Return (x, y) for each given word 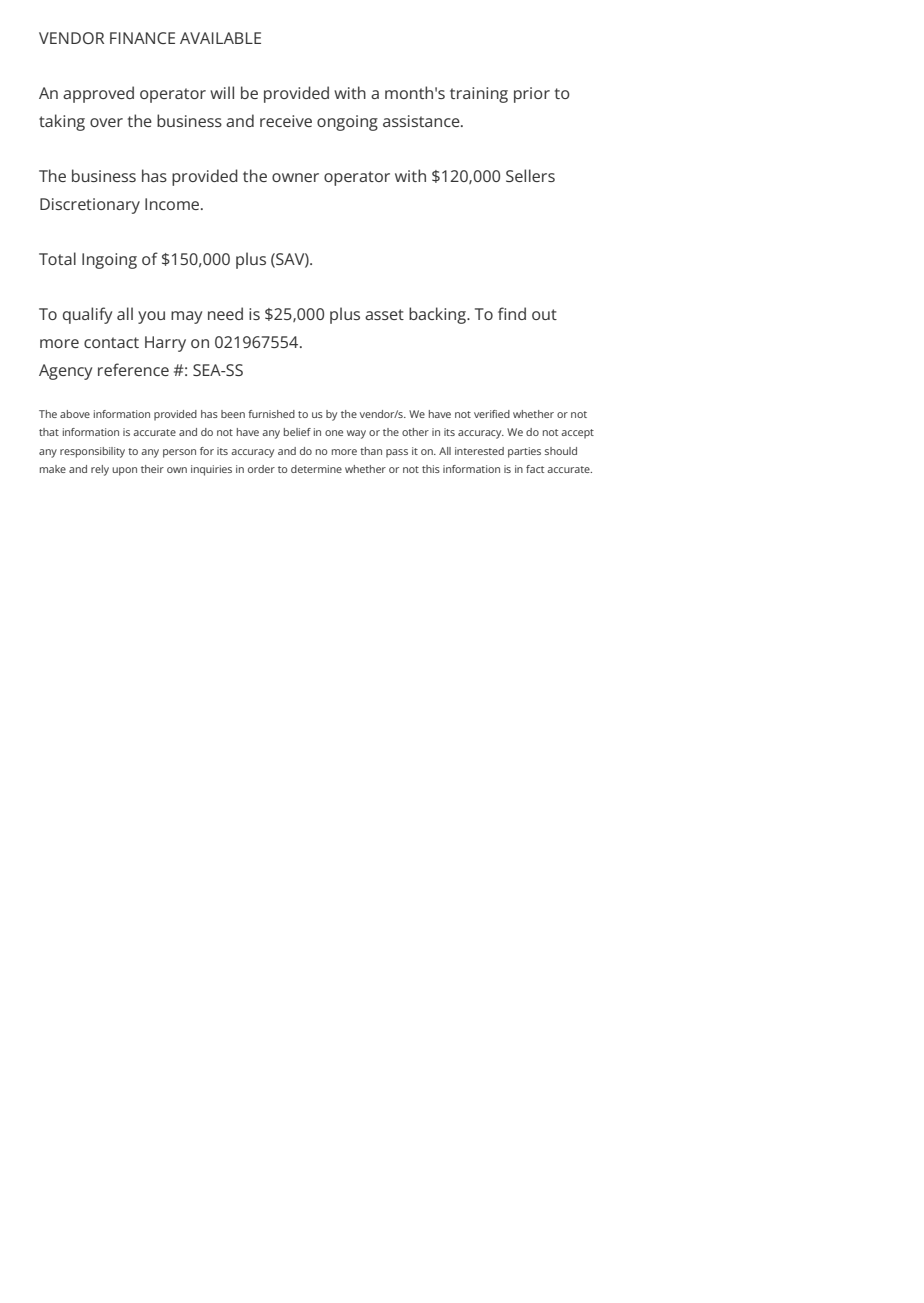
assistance (422, 121)
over (106, 122)
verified (492, 414)
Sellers (530, 175)
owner (295, 177)
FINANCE (142, 38)
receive (286, 121)
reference (133, 369)
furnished (271, 414)
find (512, 313)
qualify (87, 315)
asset (384, 314)
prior (532, 95)
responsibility (92, 452)
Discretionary (90, 206)
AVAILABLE (220, 38)
